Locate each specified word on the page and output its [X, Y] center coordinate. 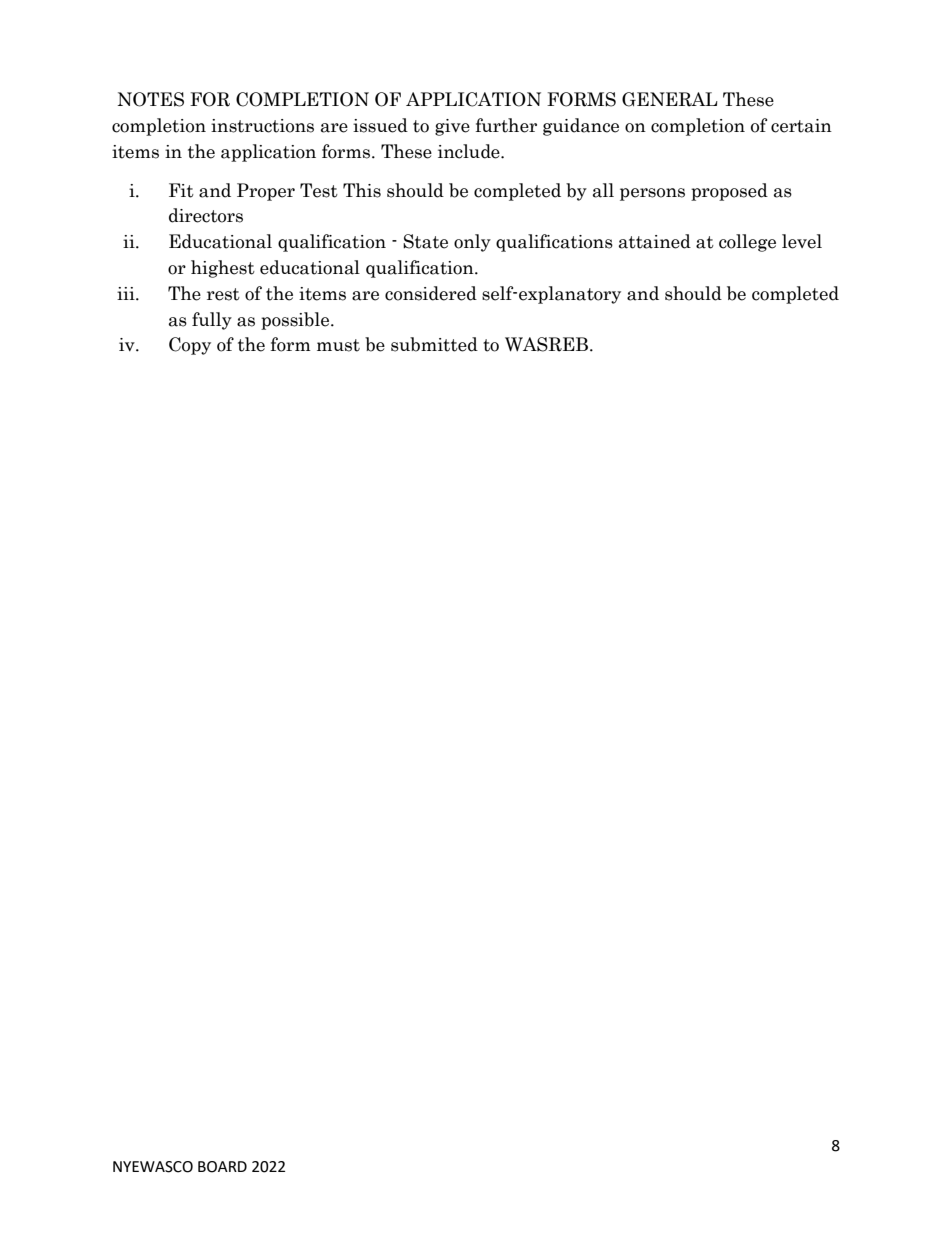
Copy [190, 346]
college [747, 243]
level [802, 241]
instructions [262, 126]
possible [296, 321]
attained [655, 241]
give [452, 127]
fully [212, 321]
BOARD [222, 1167]
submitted [434, 344]
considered [431, 293]
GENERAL [670, 99]
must [338, 345]
